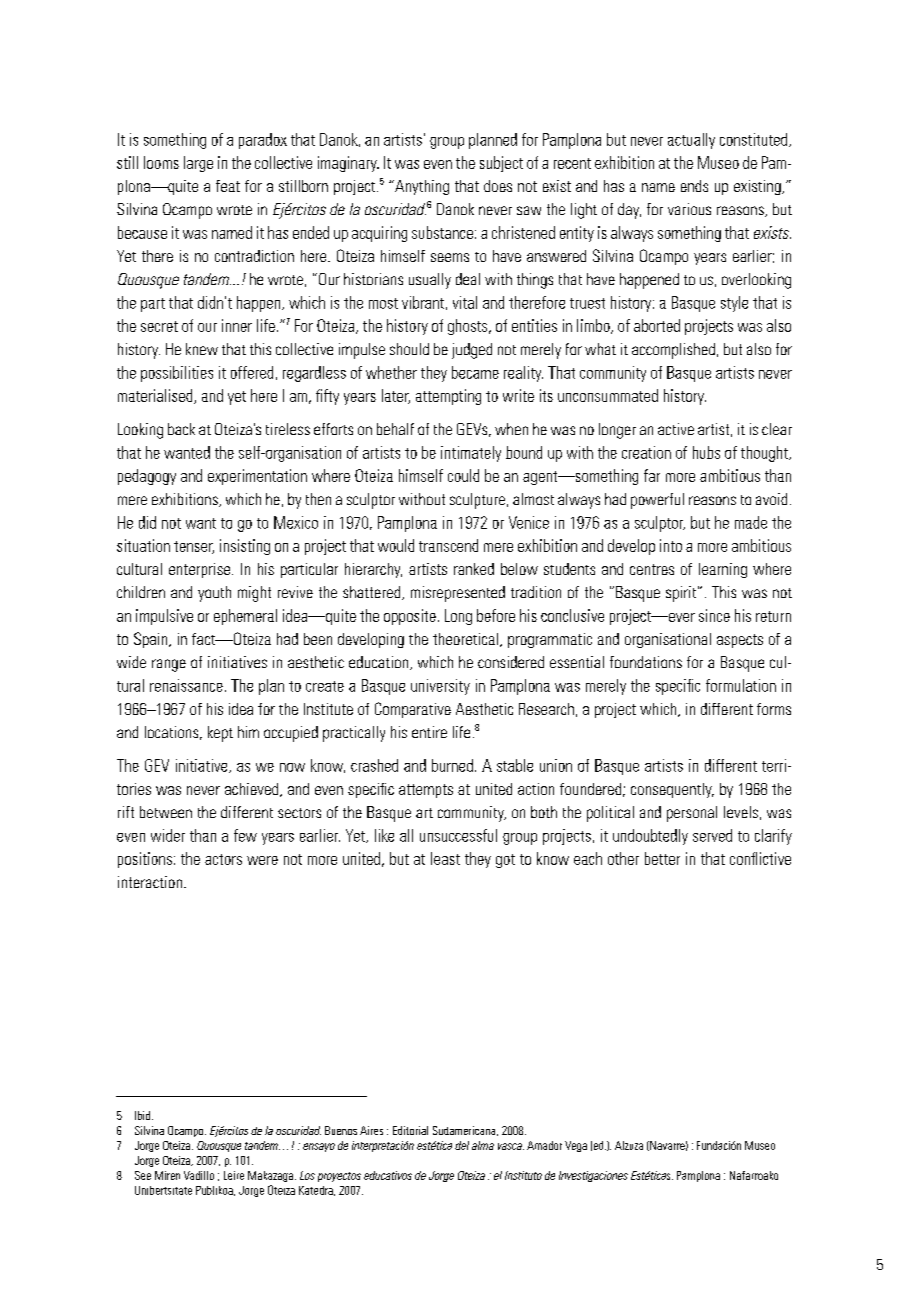 The height and width of the screenshot is (1308, 924). I want to click on unsuccessful, so click(458, 835).
